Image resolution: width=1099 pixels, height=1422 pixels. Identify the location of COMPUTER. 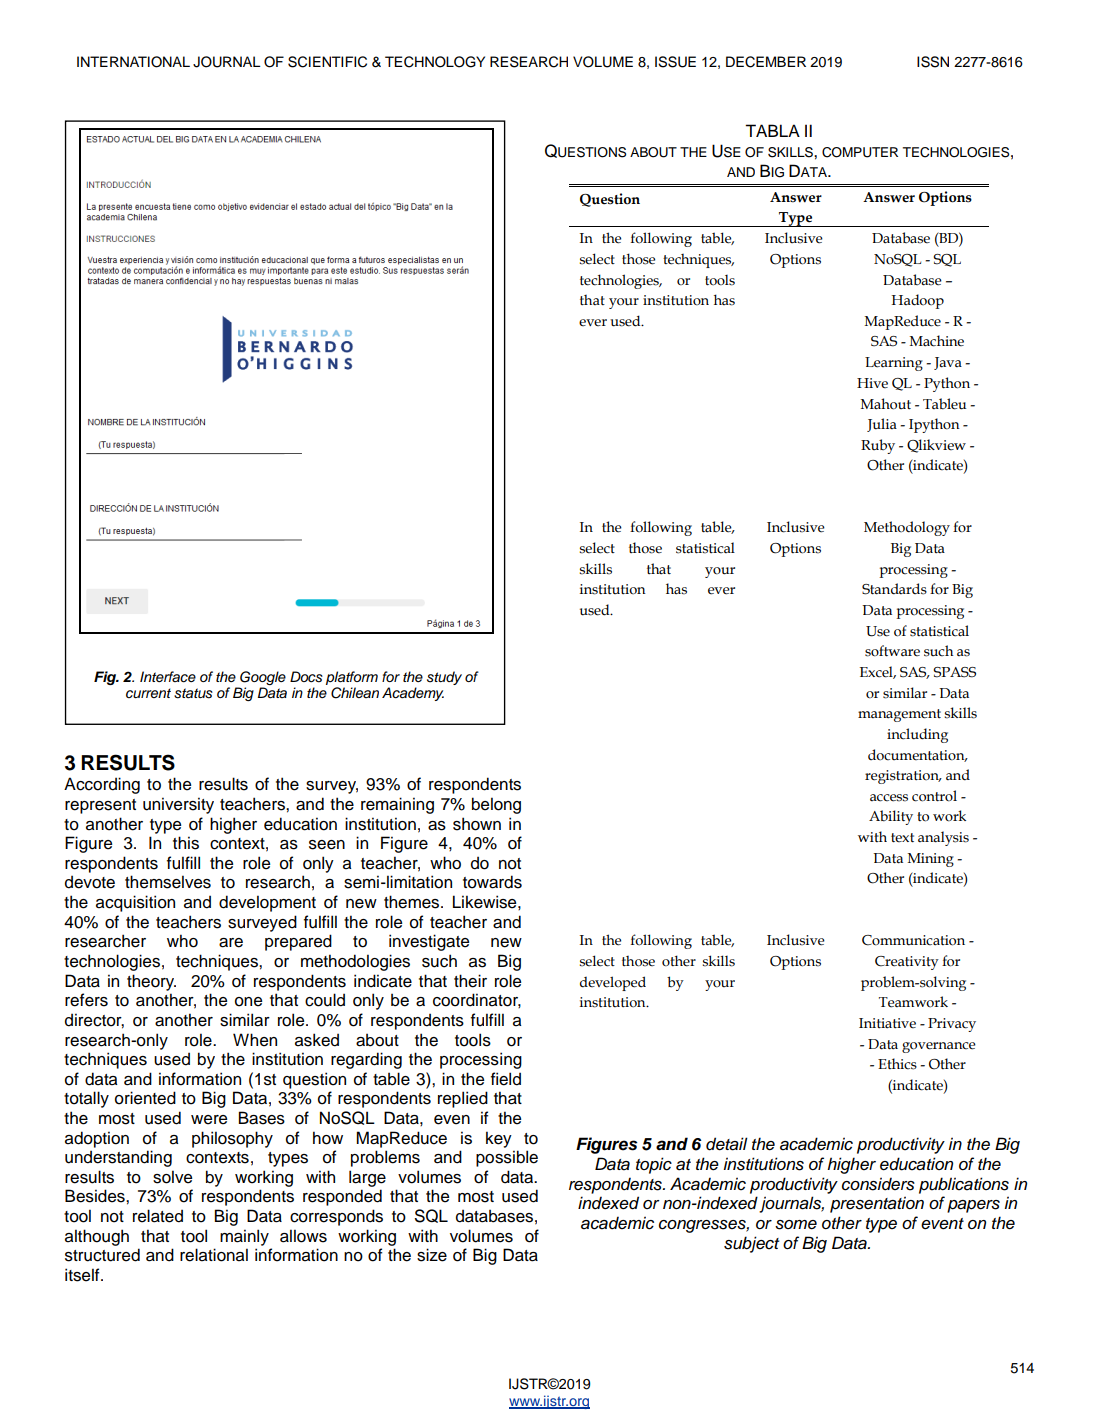
(860, 152).
